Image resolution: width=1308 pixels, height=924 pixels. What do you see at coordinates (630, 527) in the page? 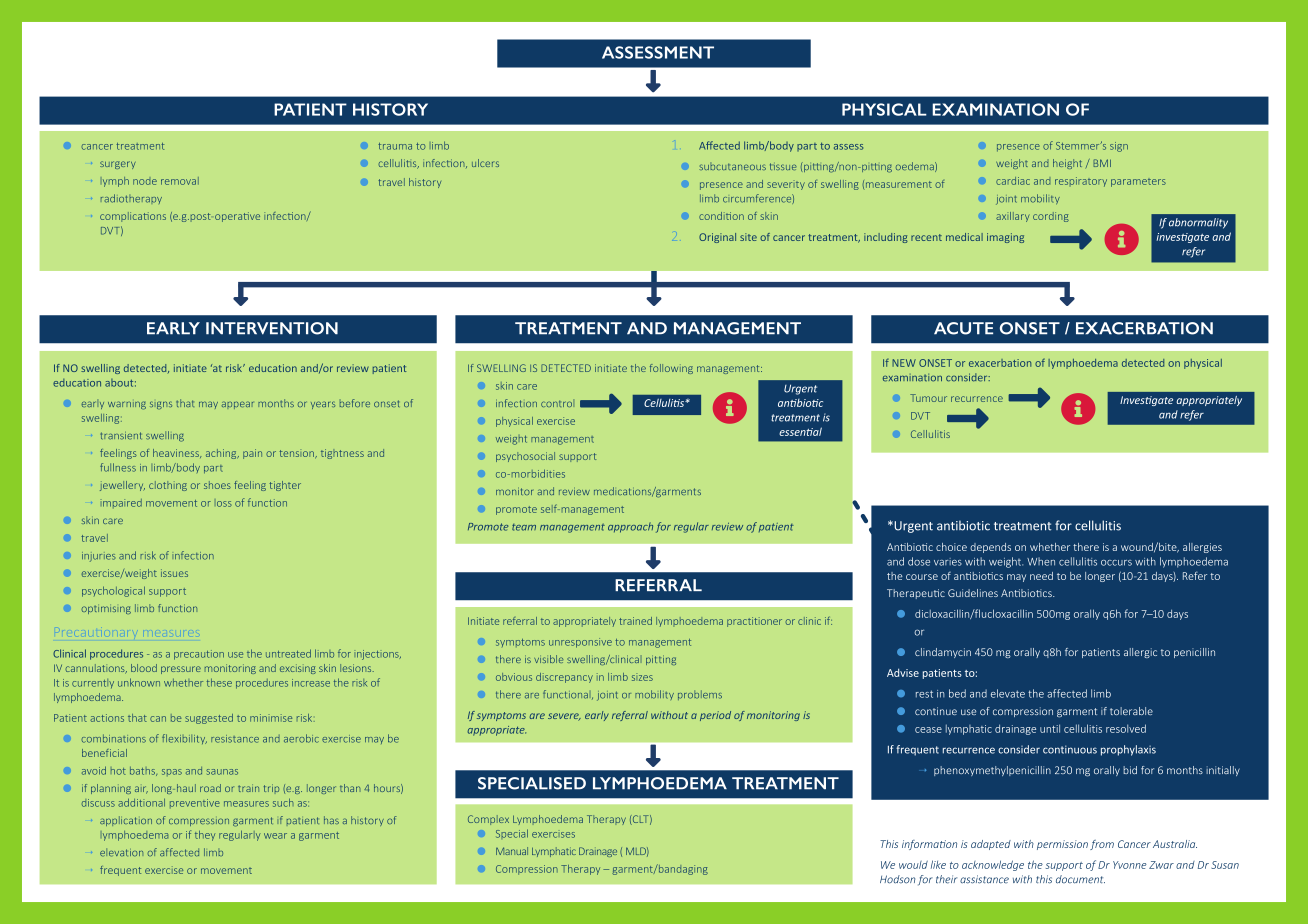
I see `approach` at bounding box center [630, 527].
